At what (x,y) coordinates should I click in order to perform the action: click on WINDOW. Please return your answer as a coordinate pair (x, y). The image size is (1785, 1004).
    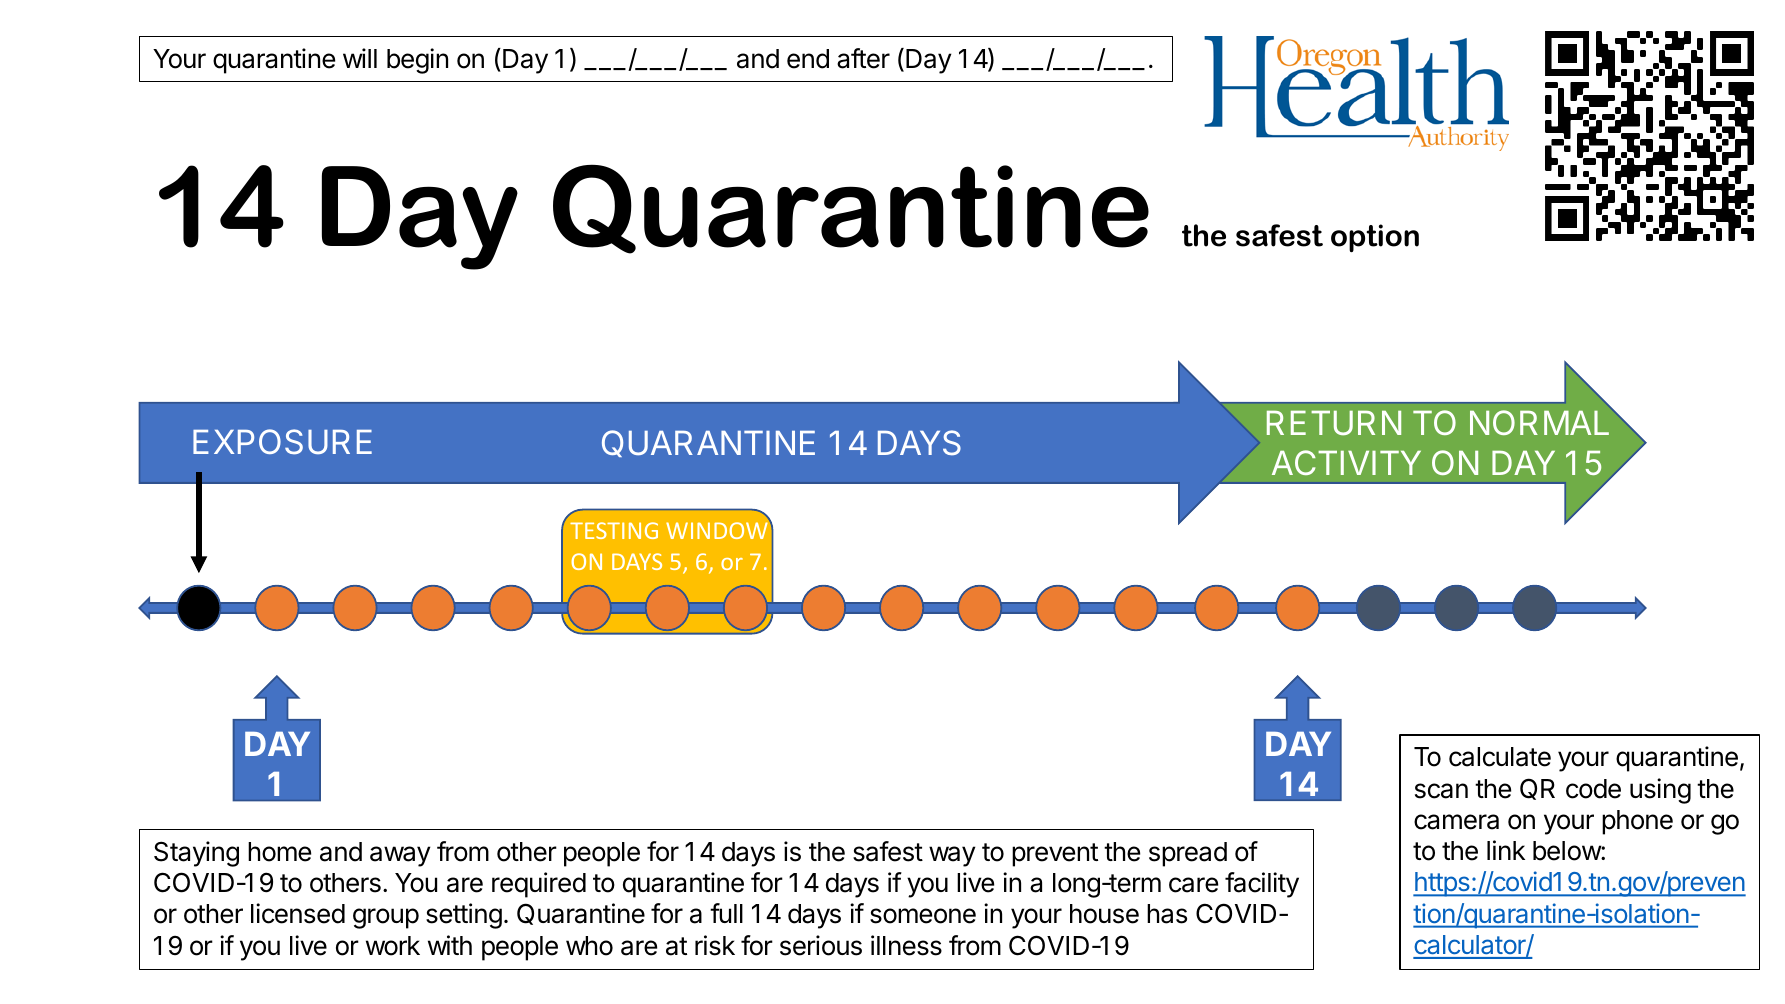
    Looking at the image, I should click on (717, 530).
